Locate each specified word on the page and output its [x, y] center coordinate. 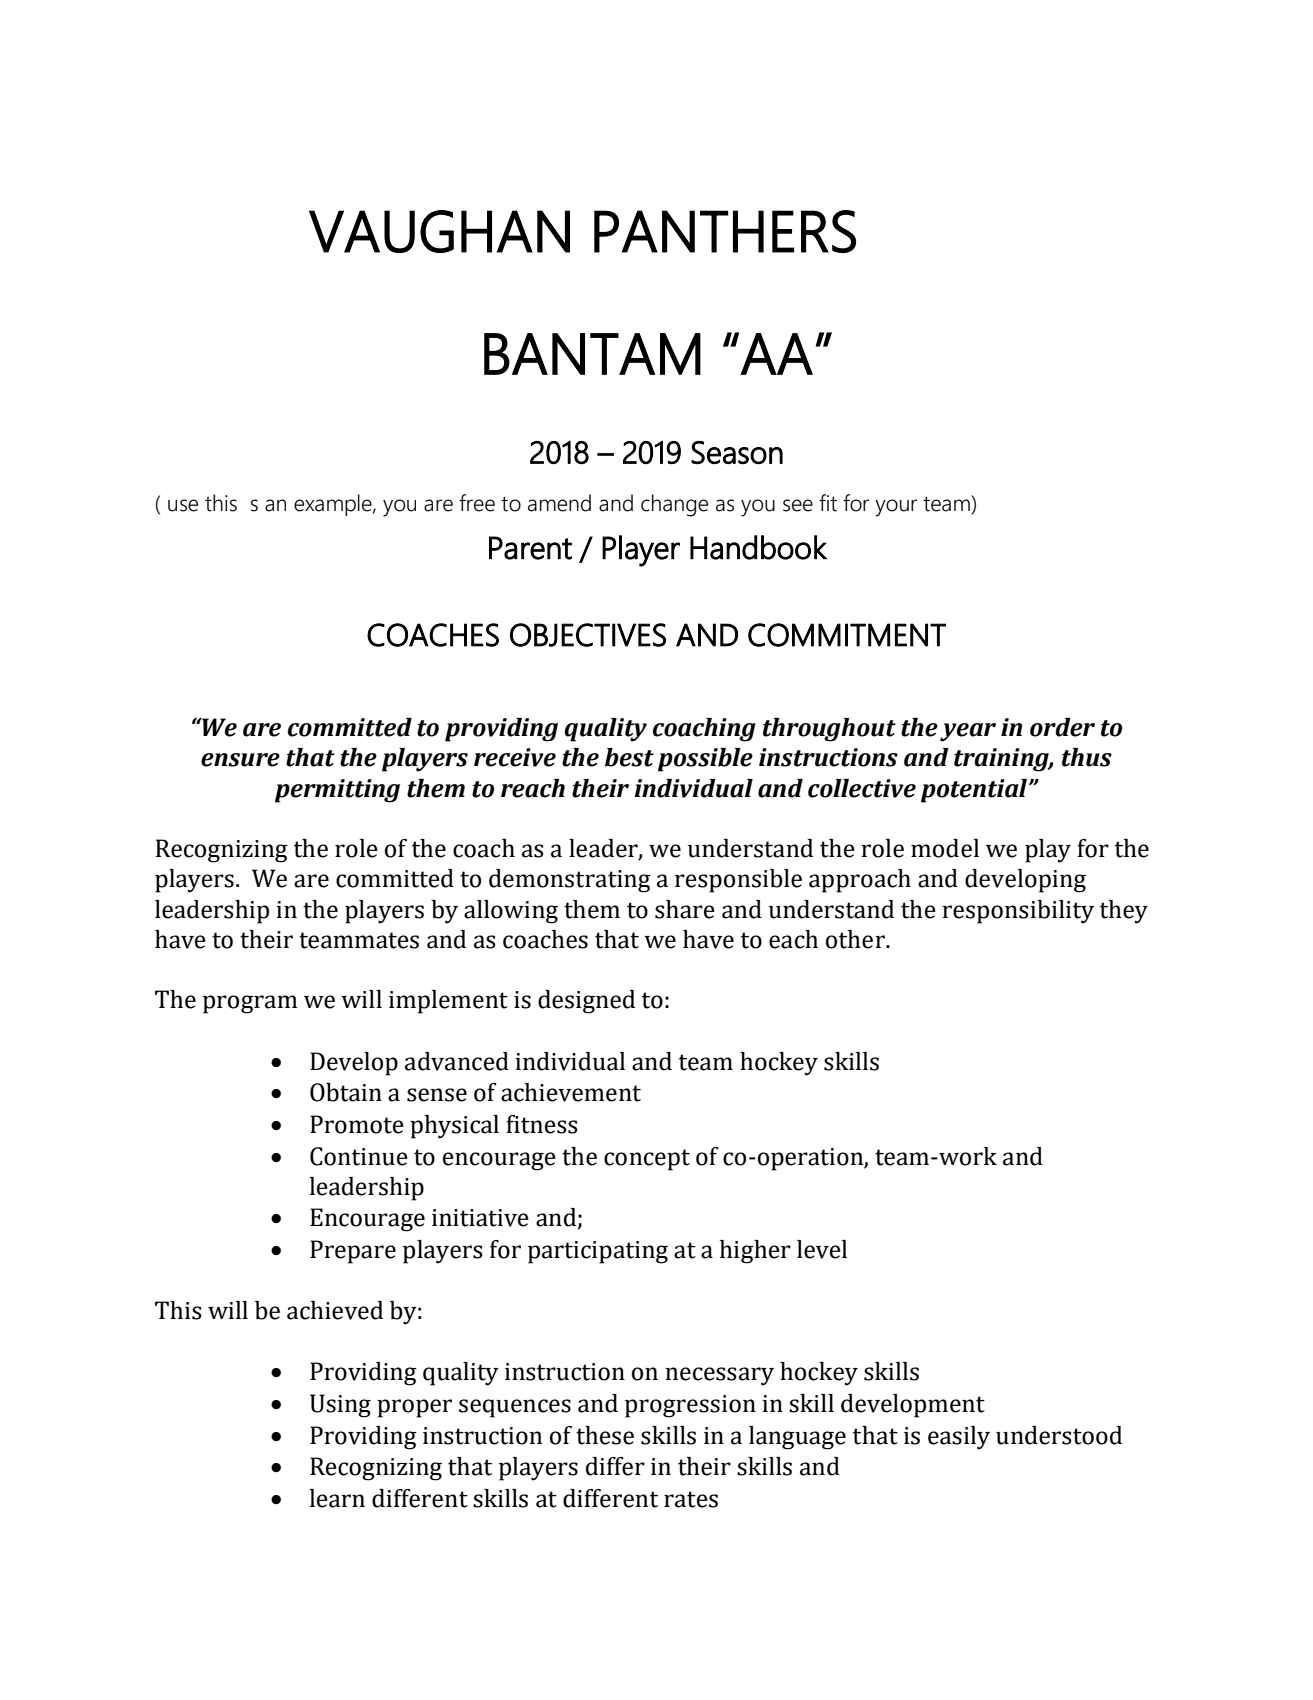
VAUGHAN [439, 231]
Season [737, 452]
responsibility [1018, 912]
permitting [337, 791]
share [685, 909]
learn [337, 1498]
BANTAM [592, 354]
